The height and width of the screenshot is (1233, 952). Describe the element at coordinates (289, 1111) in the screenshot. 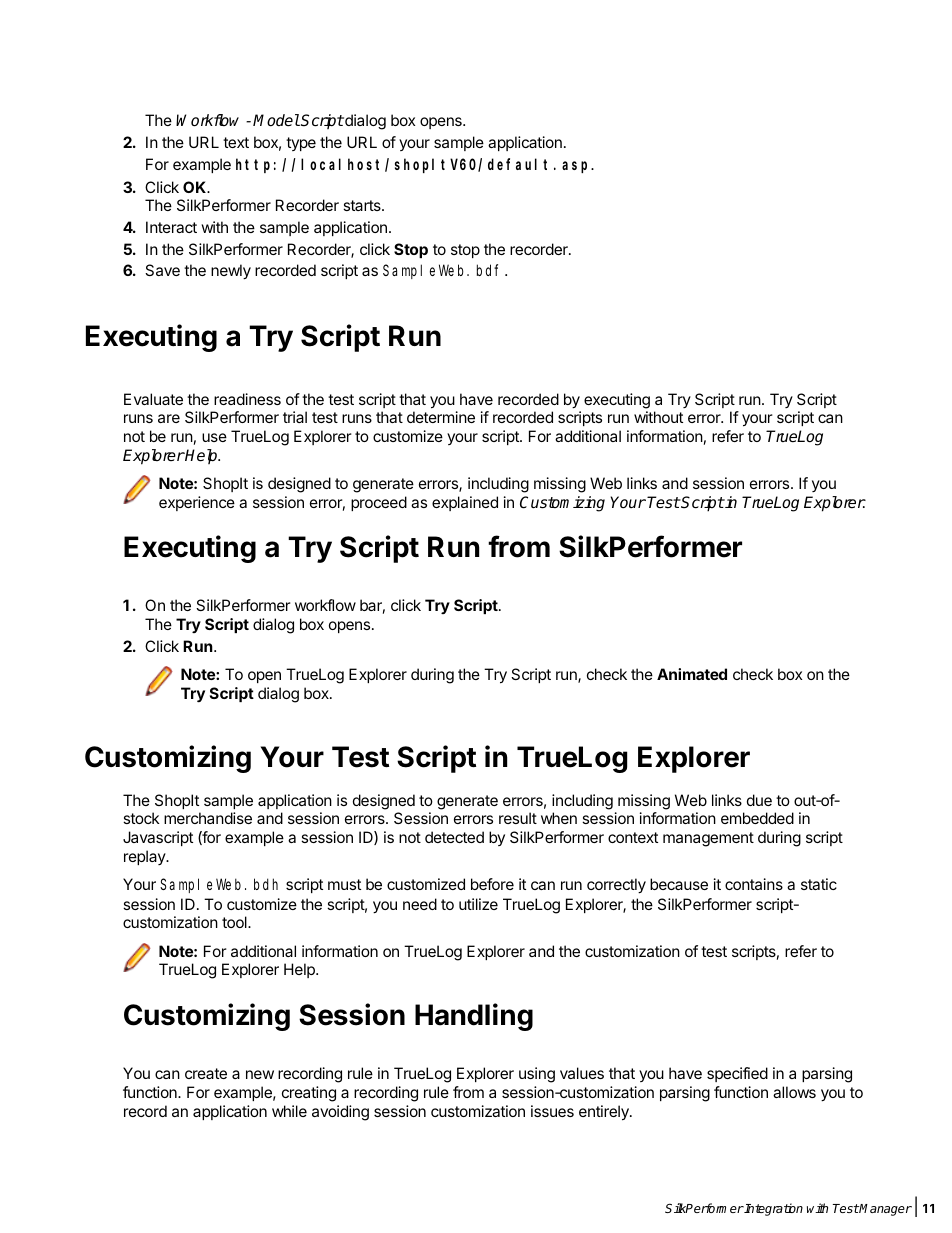

I see `while` at that location.
